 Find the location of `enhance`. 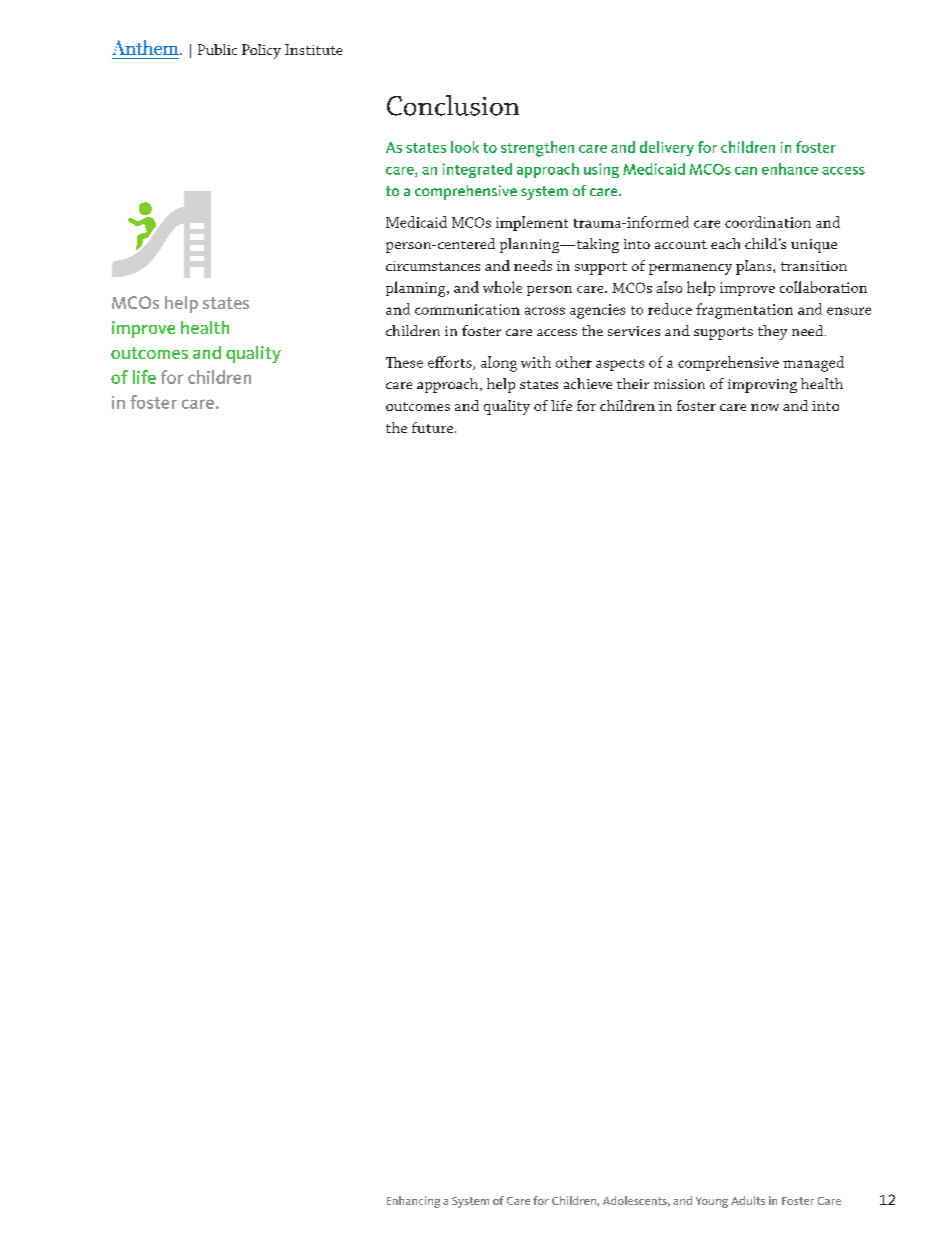

enhance is located at coordinates (790, 169).
